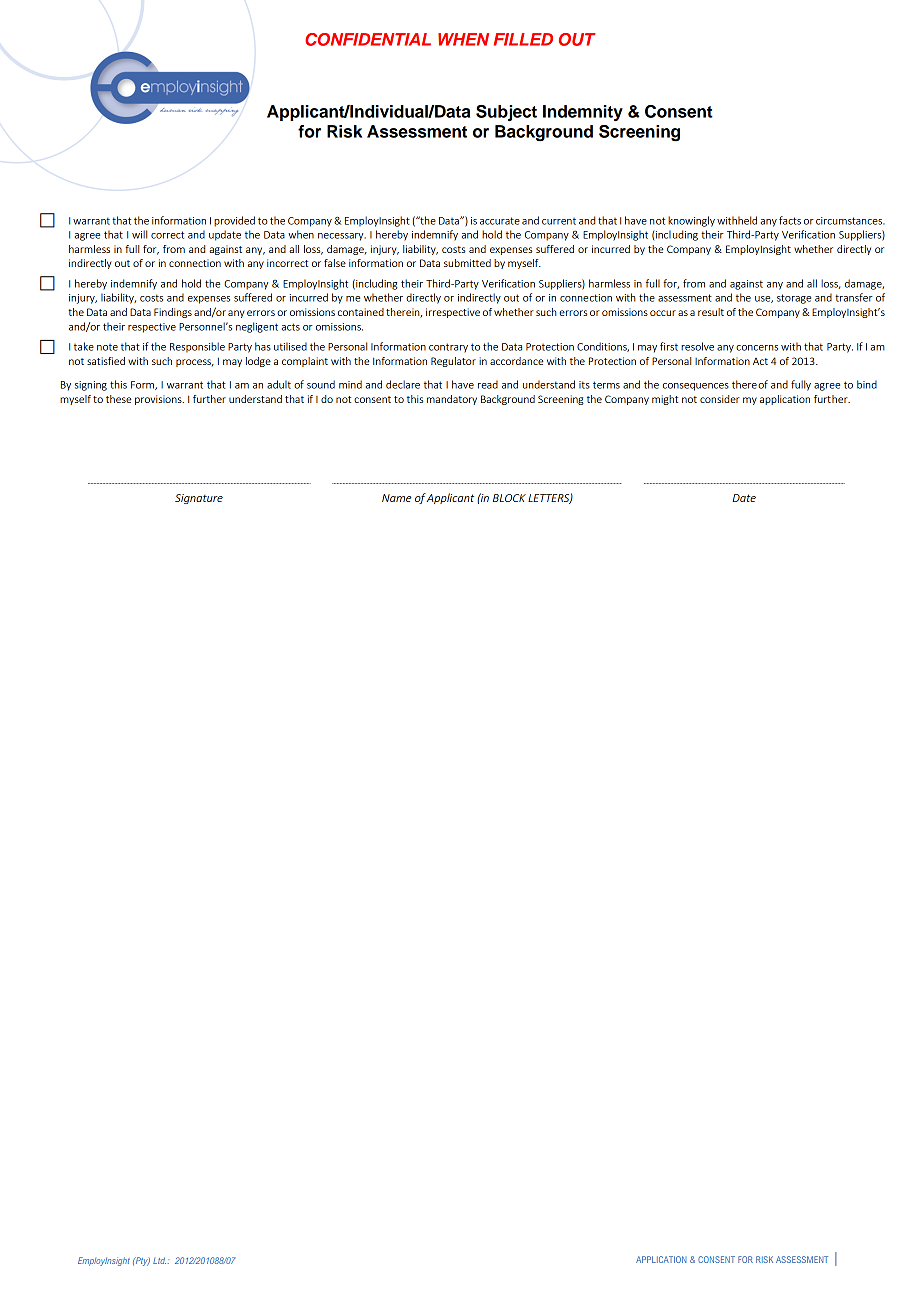 The height and width of the image is (1308, 924). What do you see at coordinates (583, 113) in the image?
I see `Indemnity` at bounding box center [583, 113].
